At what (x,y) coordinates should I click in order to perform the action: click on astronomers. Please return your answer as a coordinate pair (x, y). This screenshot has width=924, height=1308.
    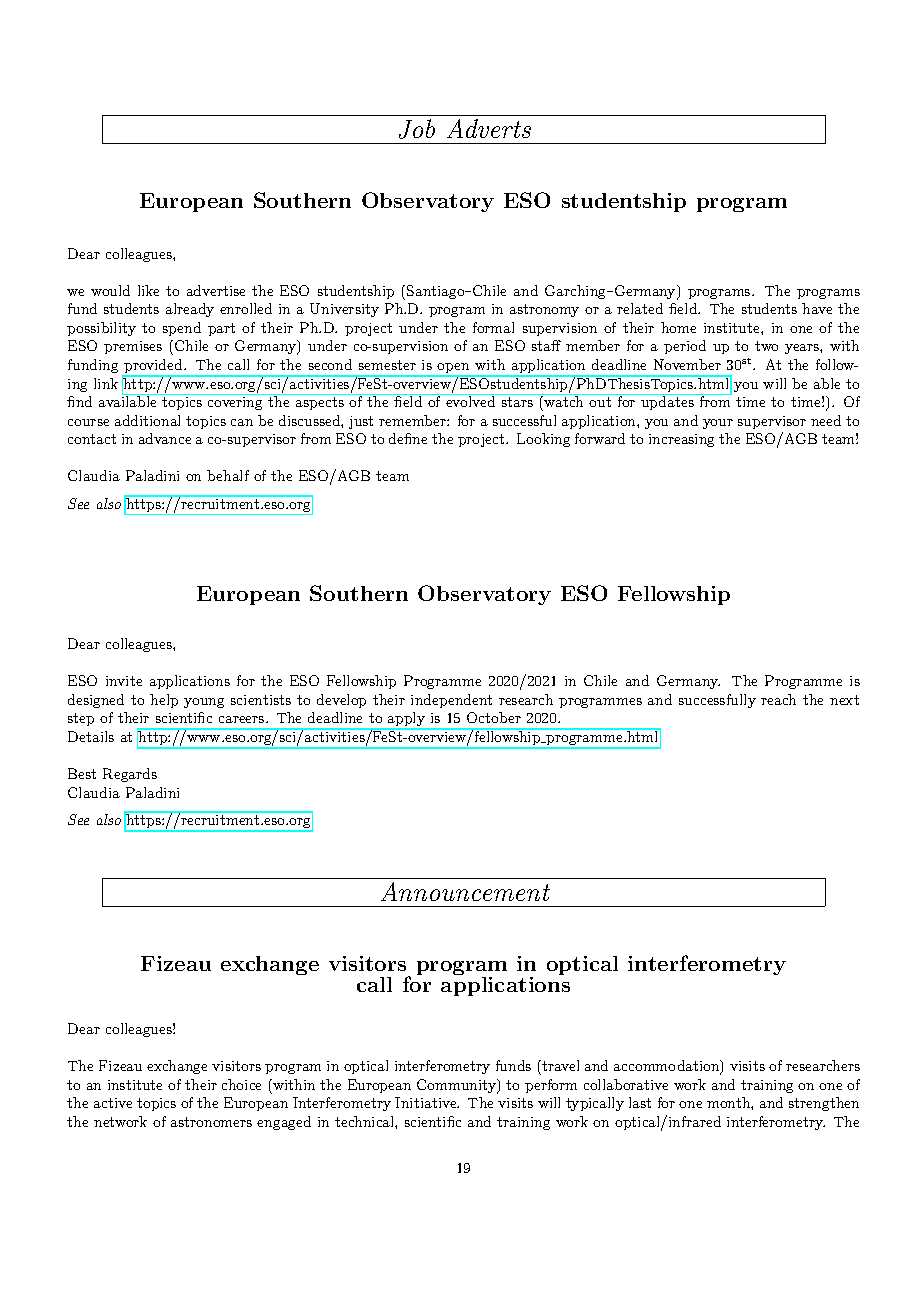
    Looking at the image, I should click on (211, 1122).
